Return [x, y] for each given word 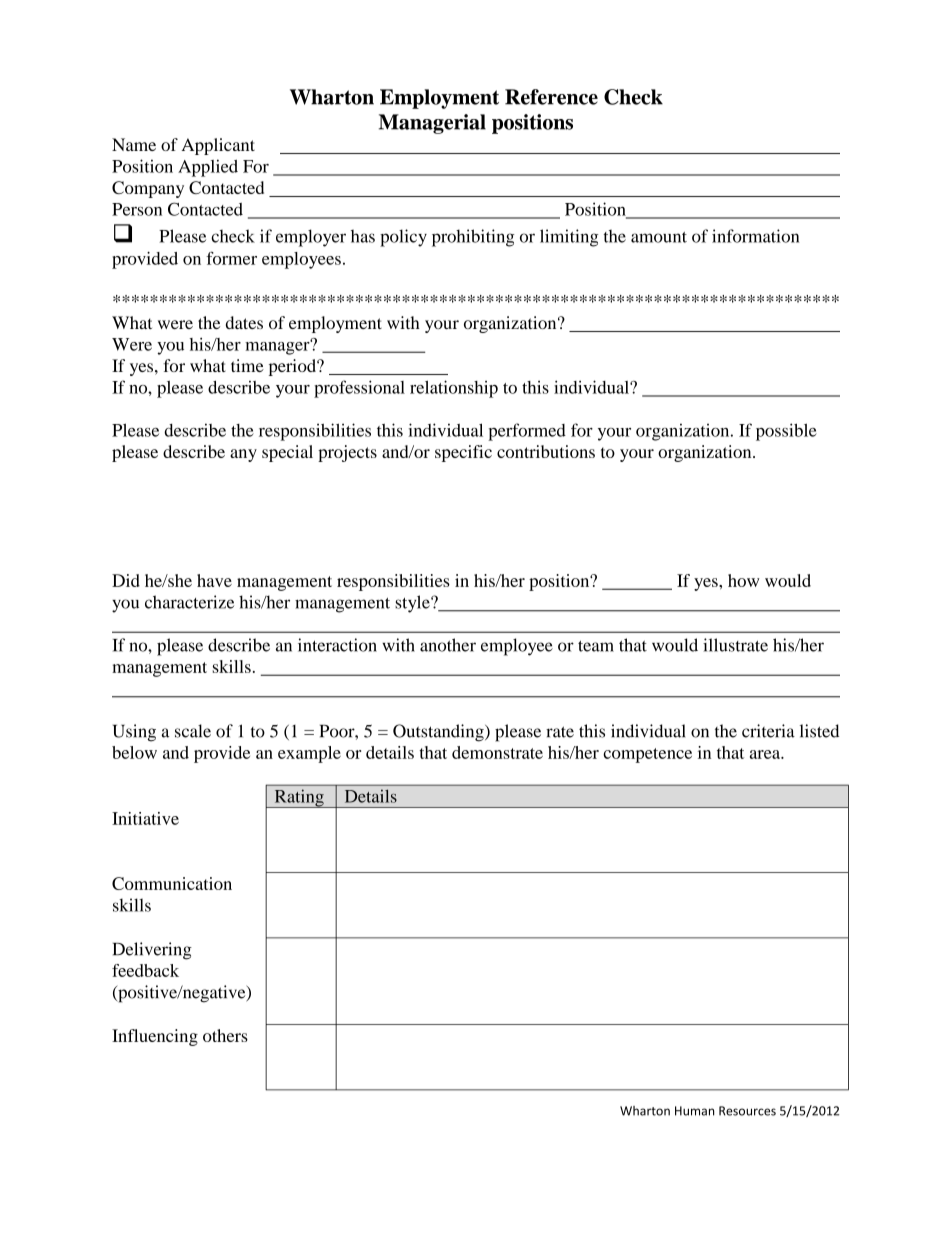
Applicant [218, 146]
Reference [551, 97]
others [225, 1035]
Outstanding [439, 733]
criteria [768, 731]
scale [193, 731]
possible [786, 432]
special [287, 453]
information [755, 236]
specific [463, 453]
